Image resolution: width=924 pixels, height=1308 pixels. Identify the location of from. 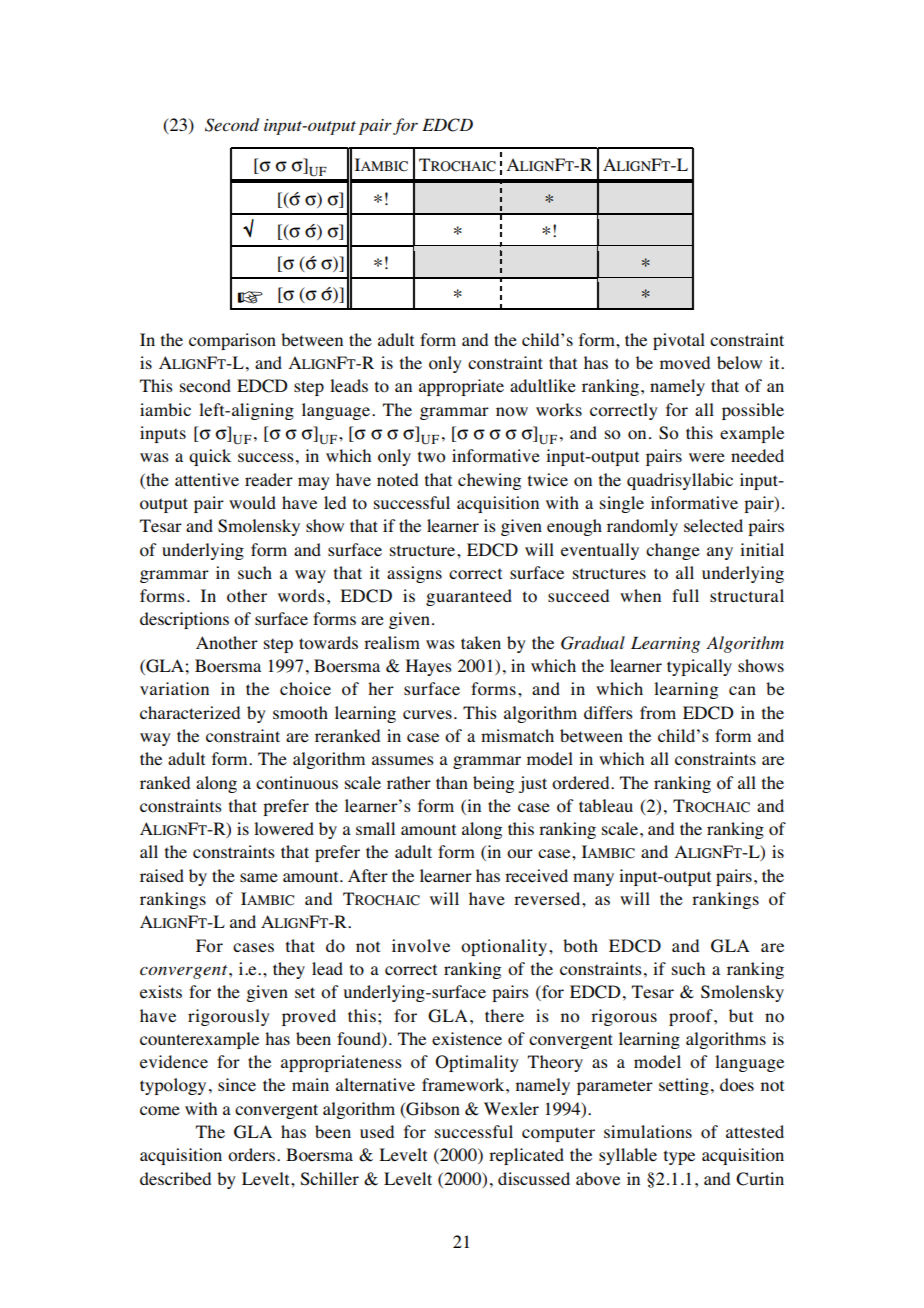
(658, 713).
